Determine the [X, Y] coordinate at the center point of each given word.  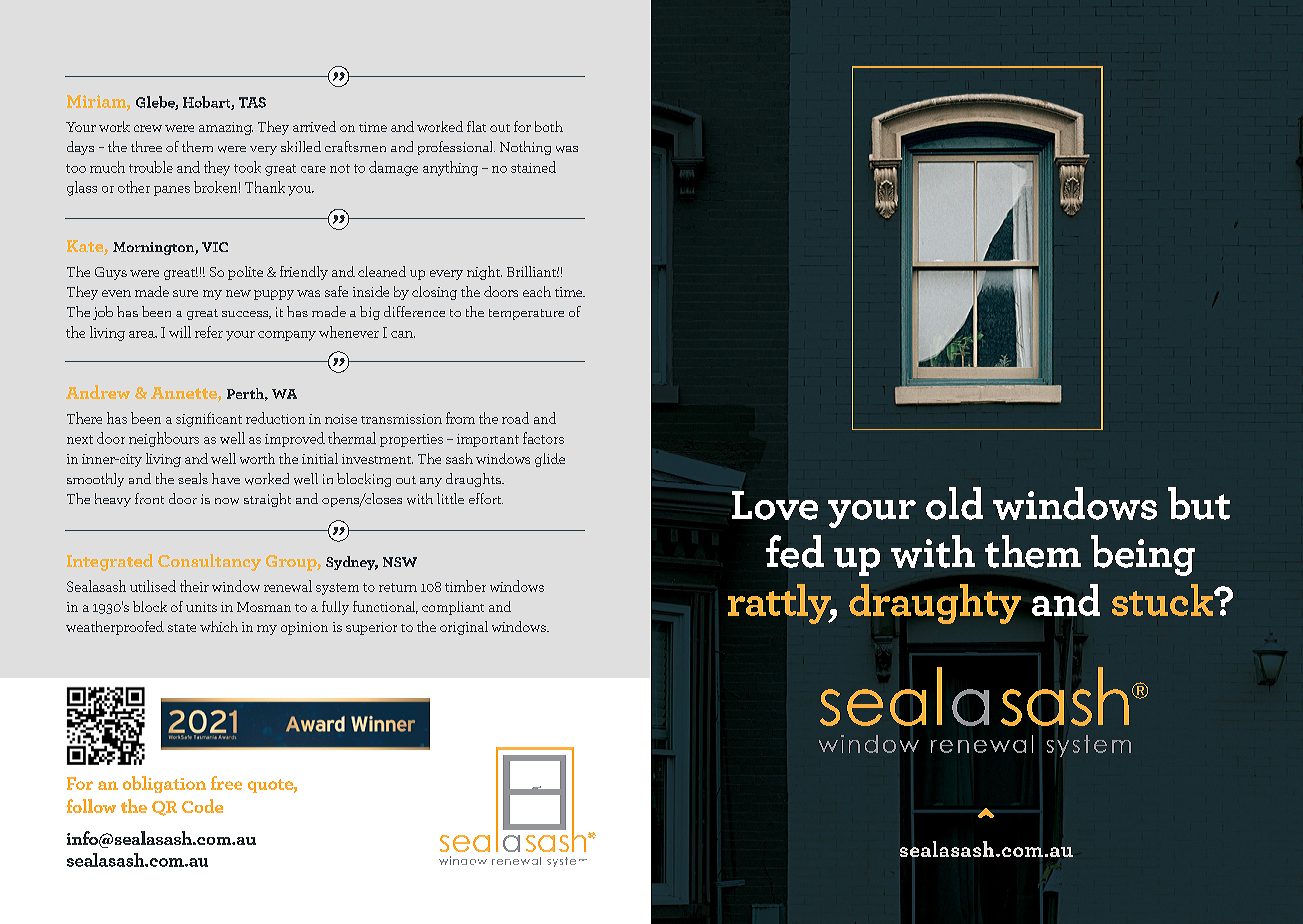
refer [209, 332]
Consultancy [209, 562]
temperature [526, 314]
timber [465, 586]
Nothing [525, 148]
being [1143, 555]
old [954, 503]
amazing [226, 128]
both [549, 126]
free [226, 783]
